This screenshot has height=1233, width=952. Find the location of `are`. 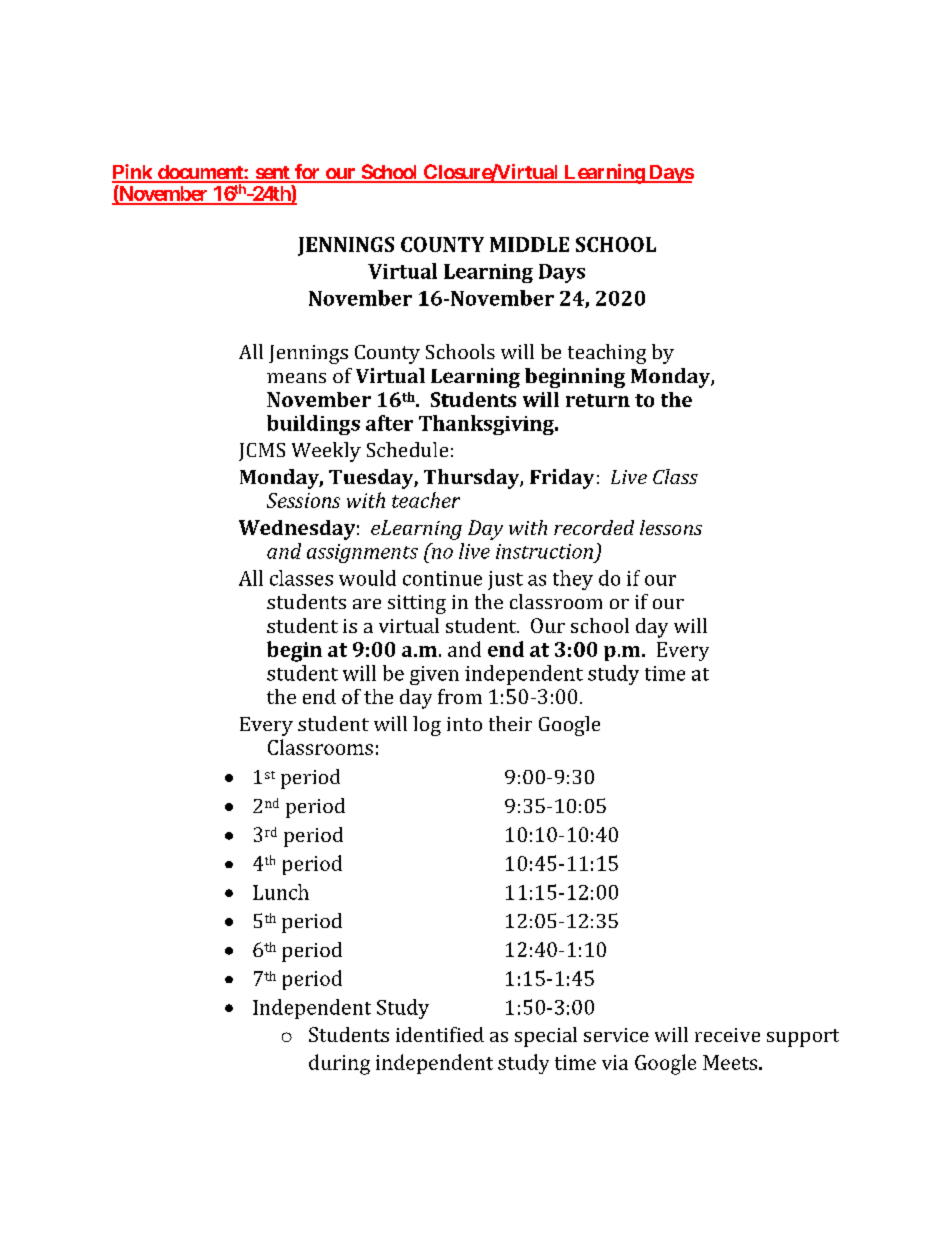

are is located at coordinates (367, 604).
